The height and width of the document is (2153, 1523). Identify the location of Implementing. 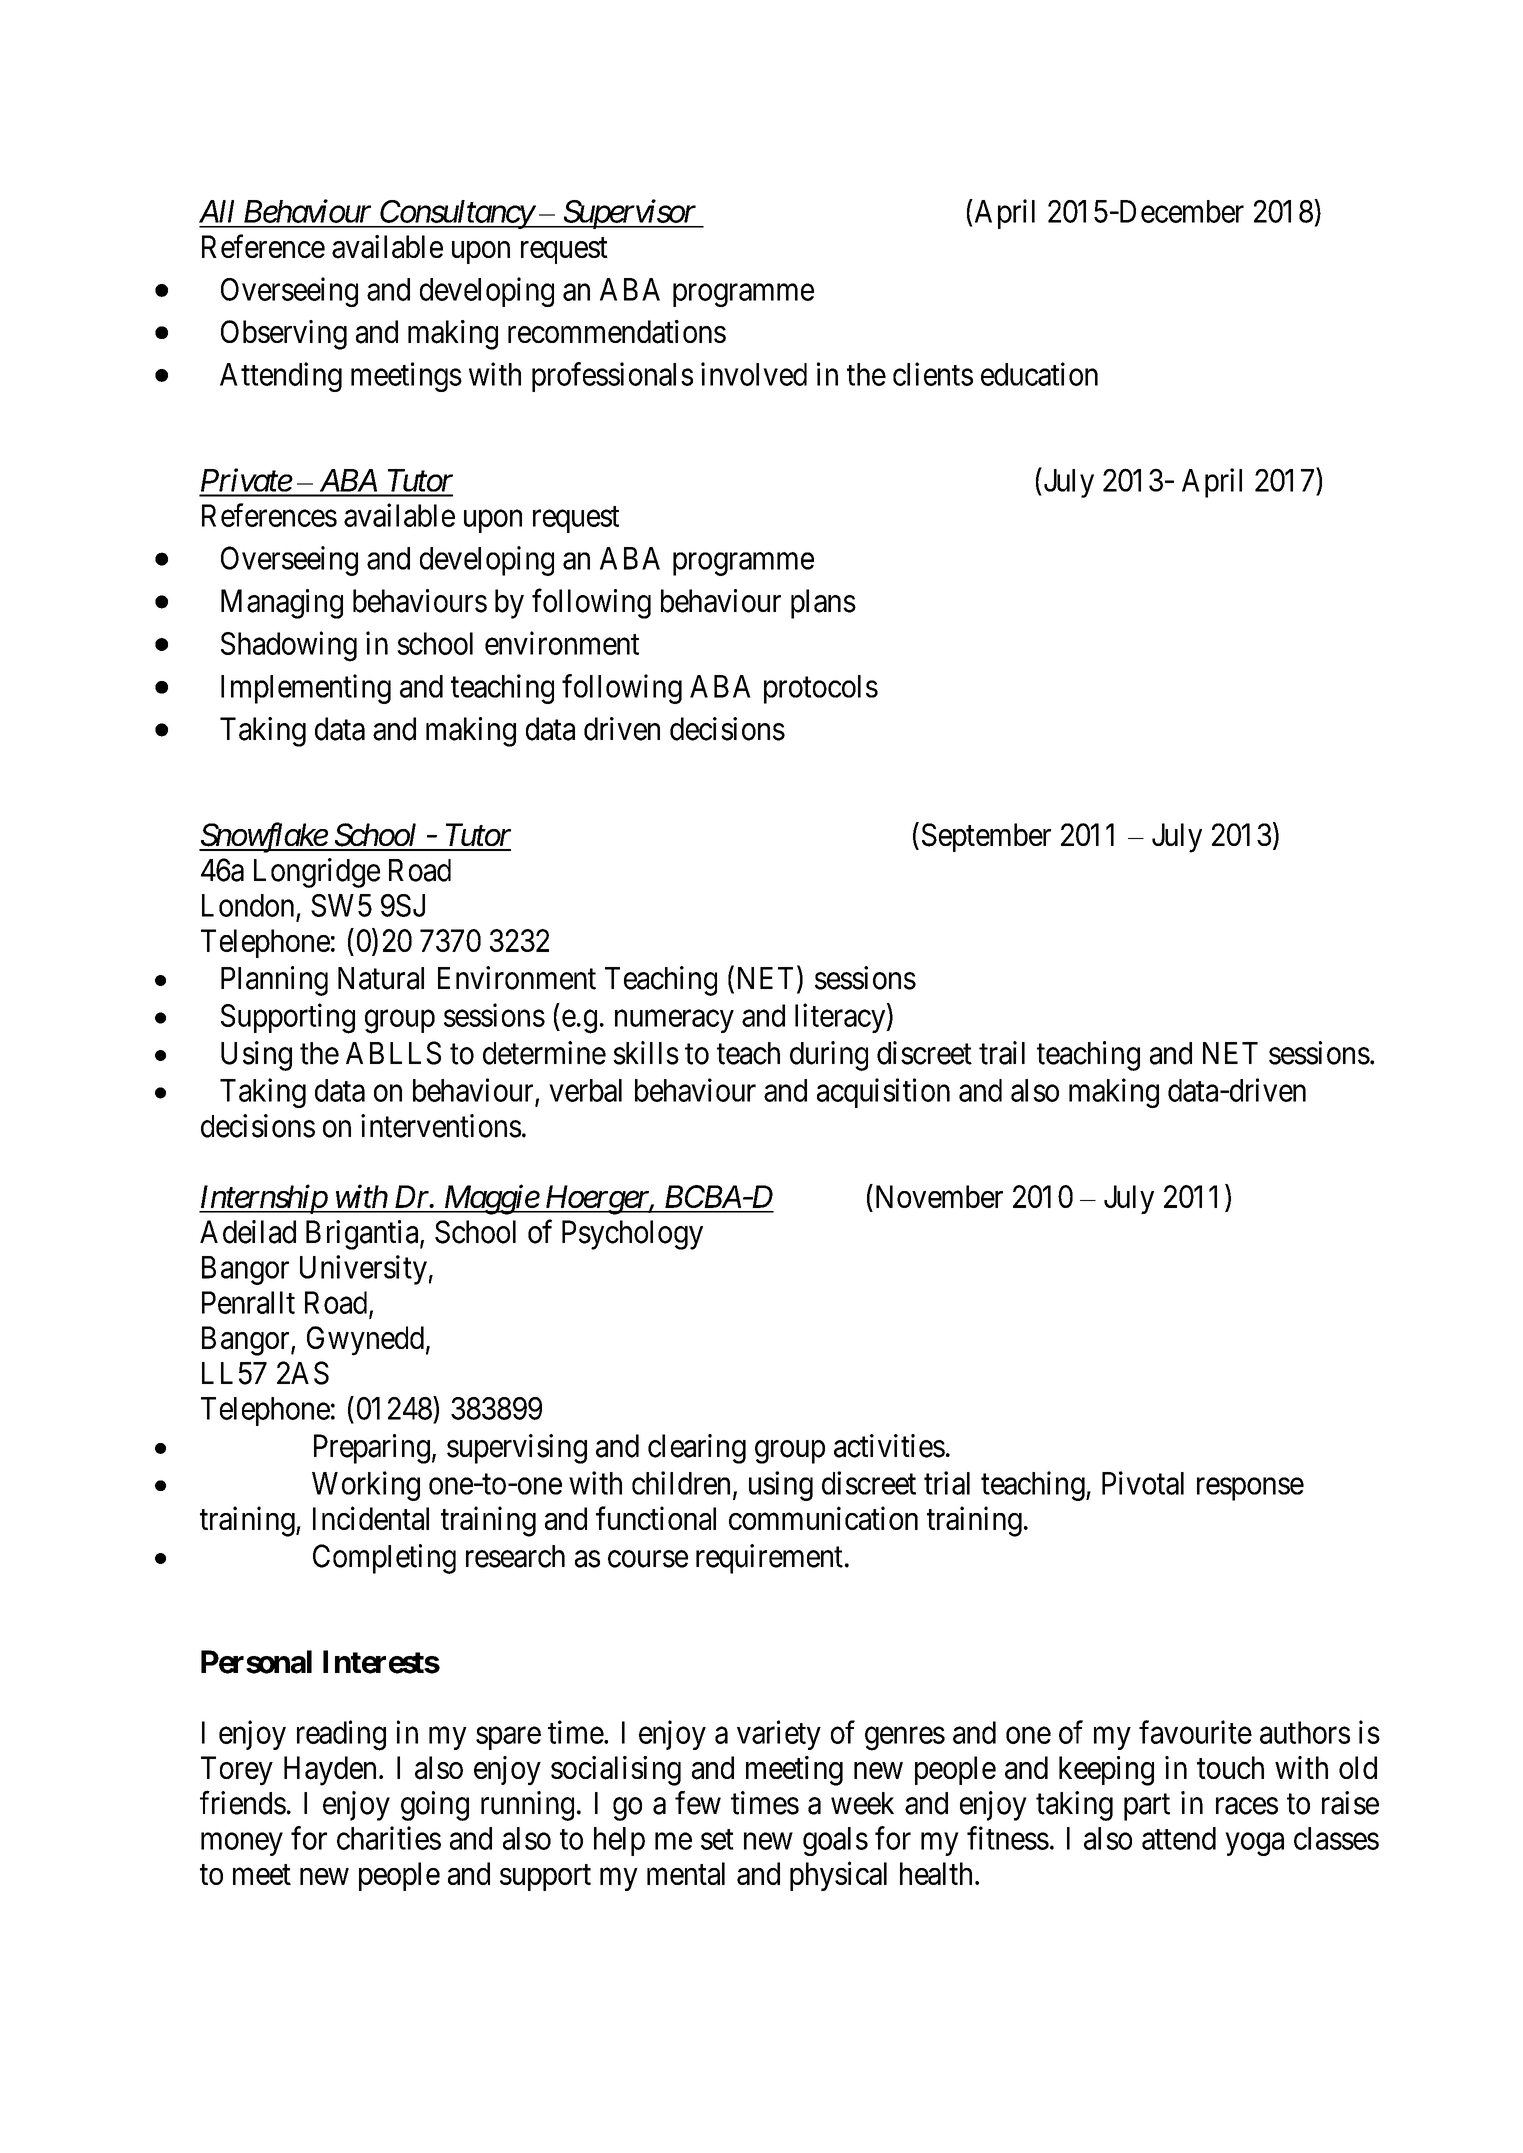
(306, 689).
